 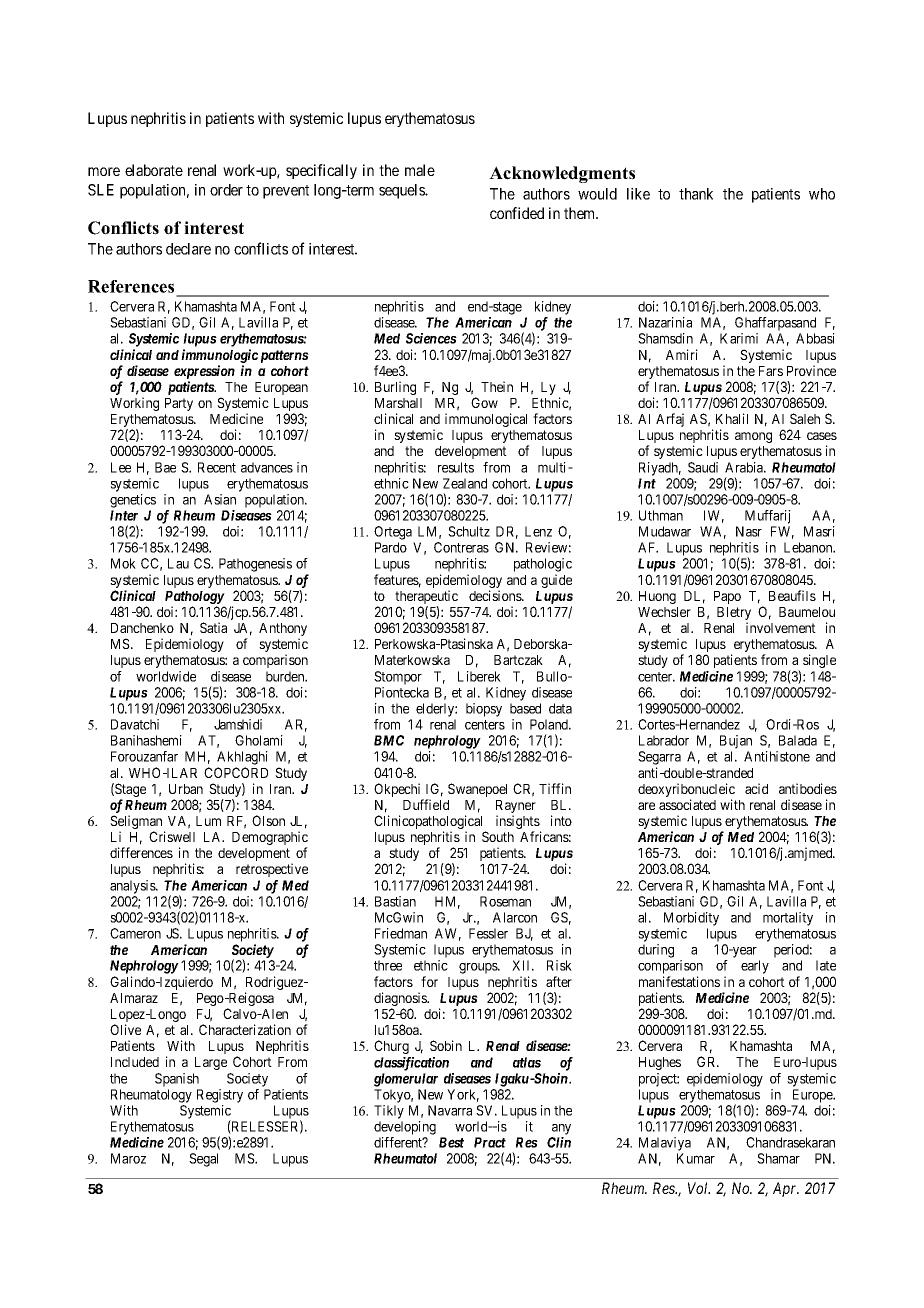 What do you see at coordinates (226, 190) in the document?
I see `order` at bounding box center [226, 190].
